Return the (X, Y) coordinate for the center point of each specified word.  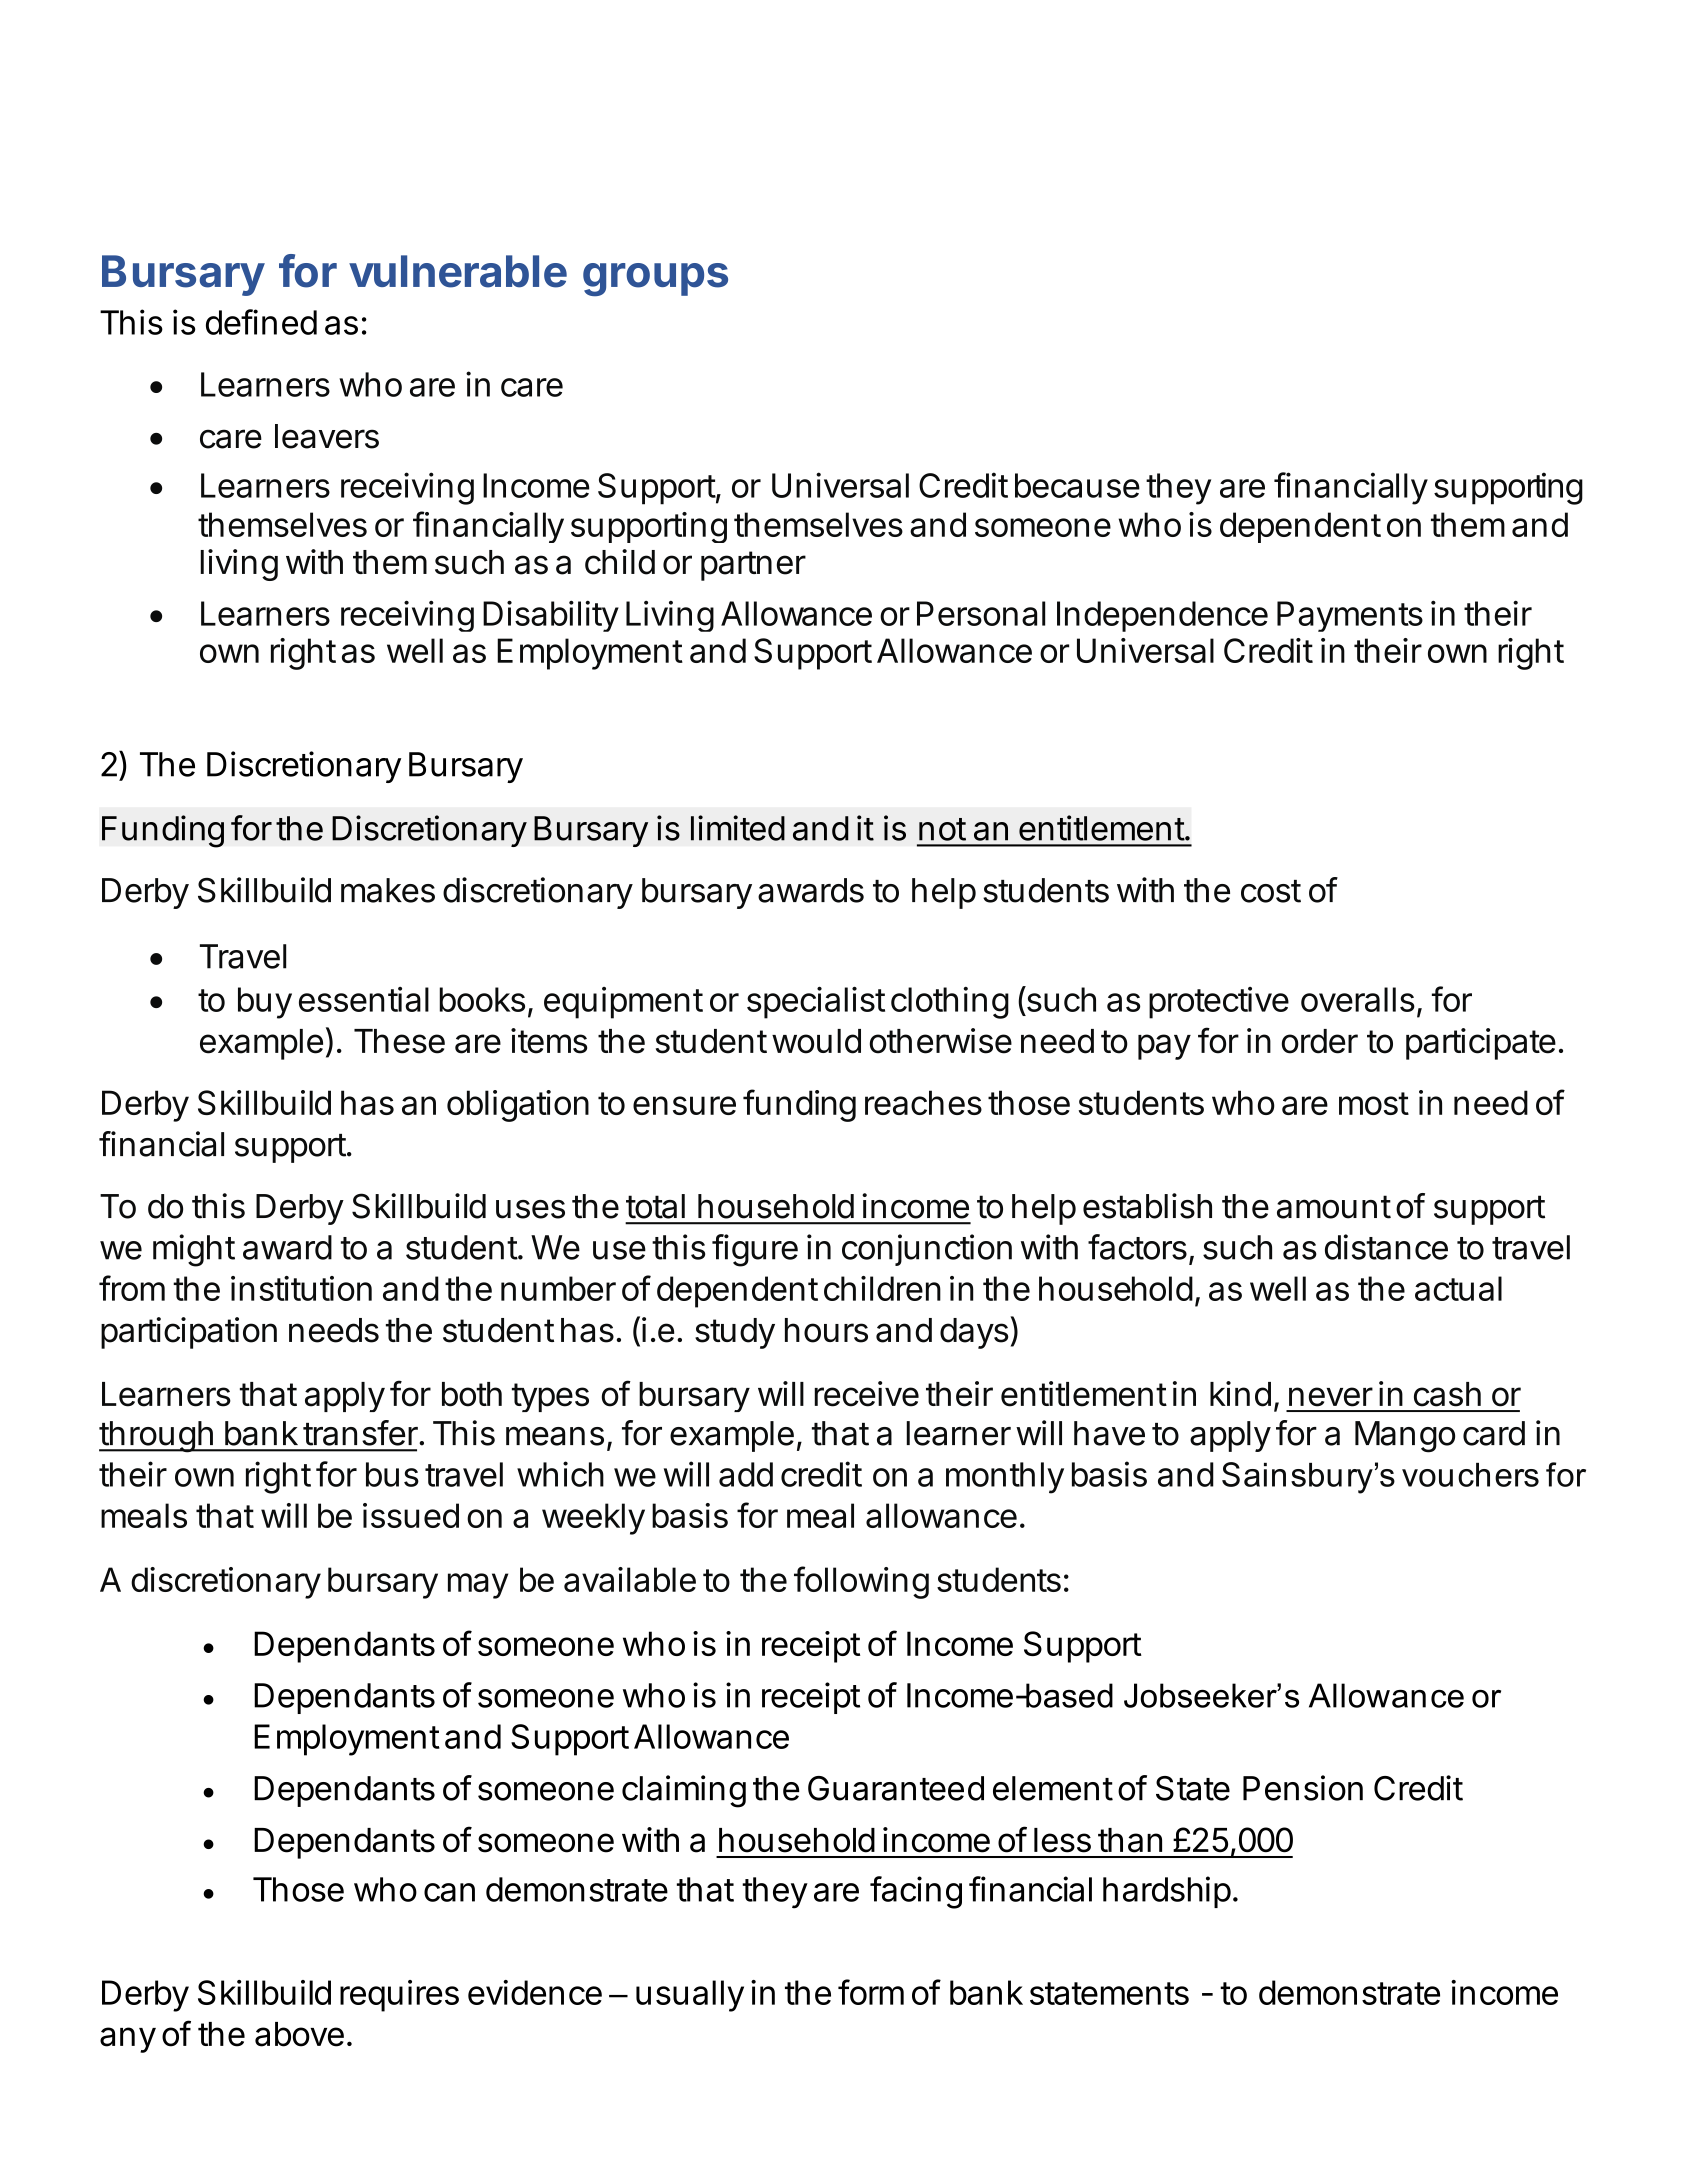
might (194, 1250)
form (871, 1992)
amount (1334, 1207)
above (299, 2034)
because (1077, 485)
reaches (923, 1102)
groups (655, 279)
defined (261, 322)
